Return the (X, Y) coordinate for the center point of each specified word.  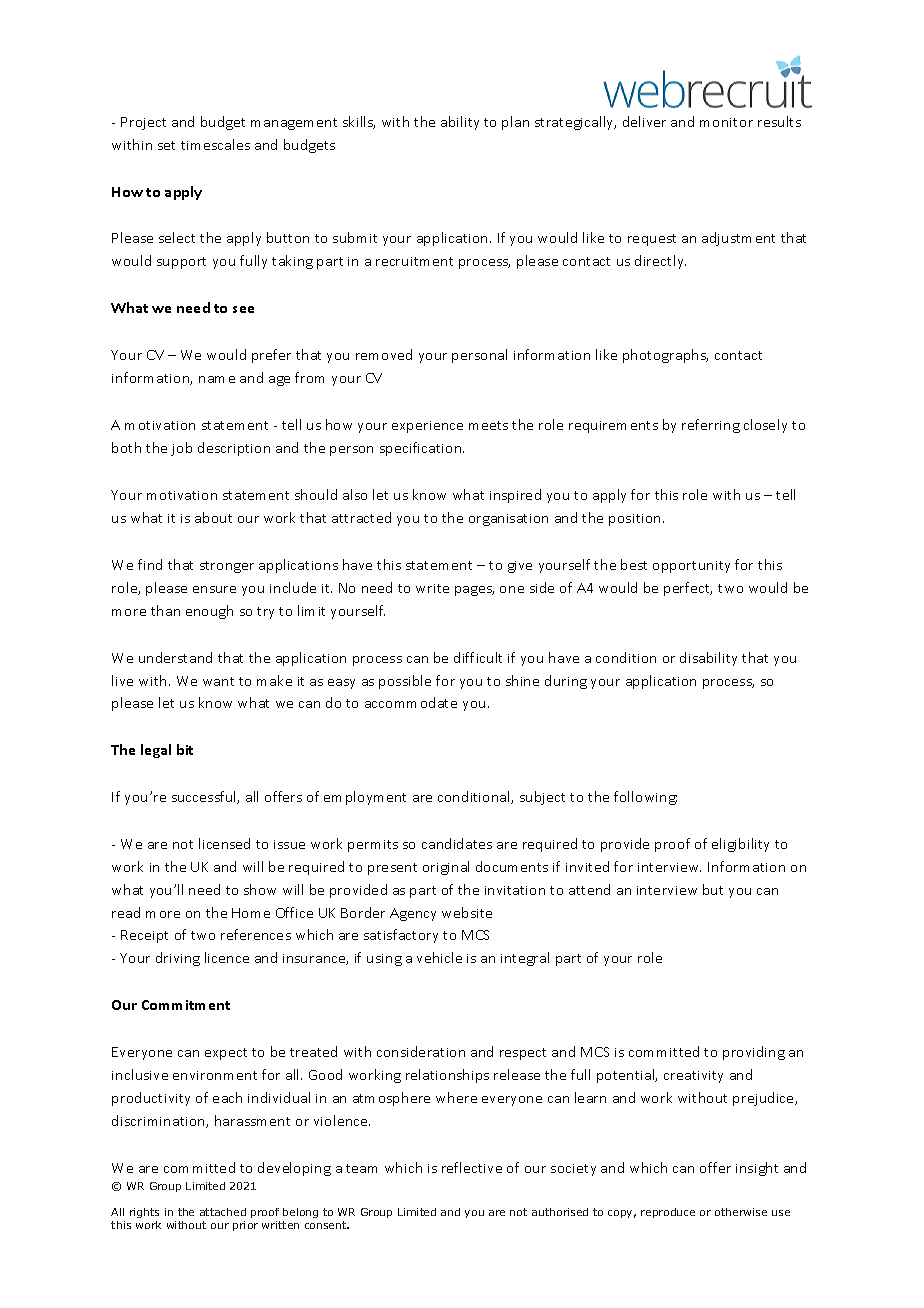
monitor (726, 122)
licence (227, 957)
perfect (688, 589)
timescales (215, 144)
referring (711, 426)
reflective (472, 1167)
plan (515, 123)
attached (223, 1212)
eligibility (740, 845)
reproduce (668, 1213)
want (218, 681)
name (217, 379)
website (467, 912)
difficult (478, 657)
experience (427, 427)
